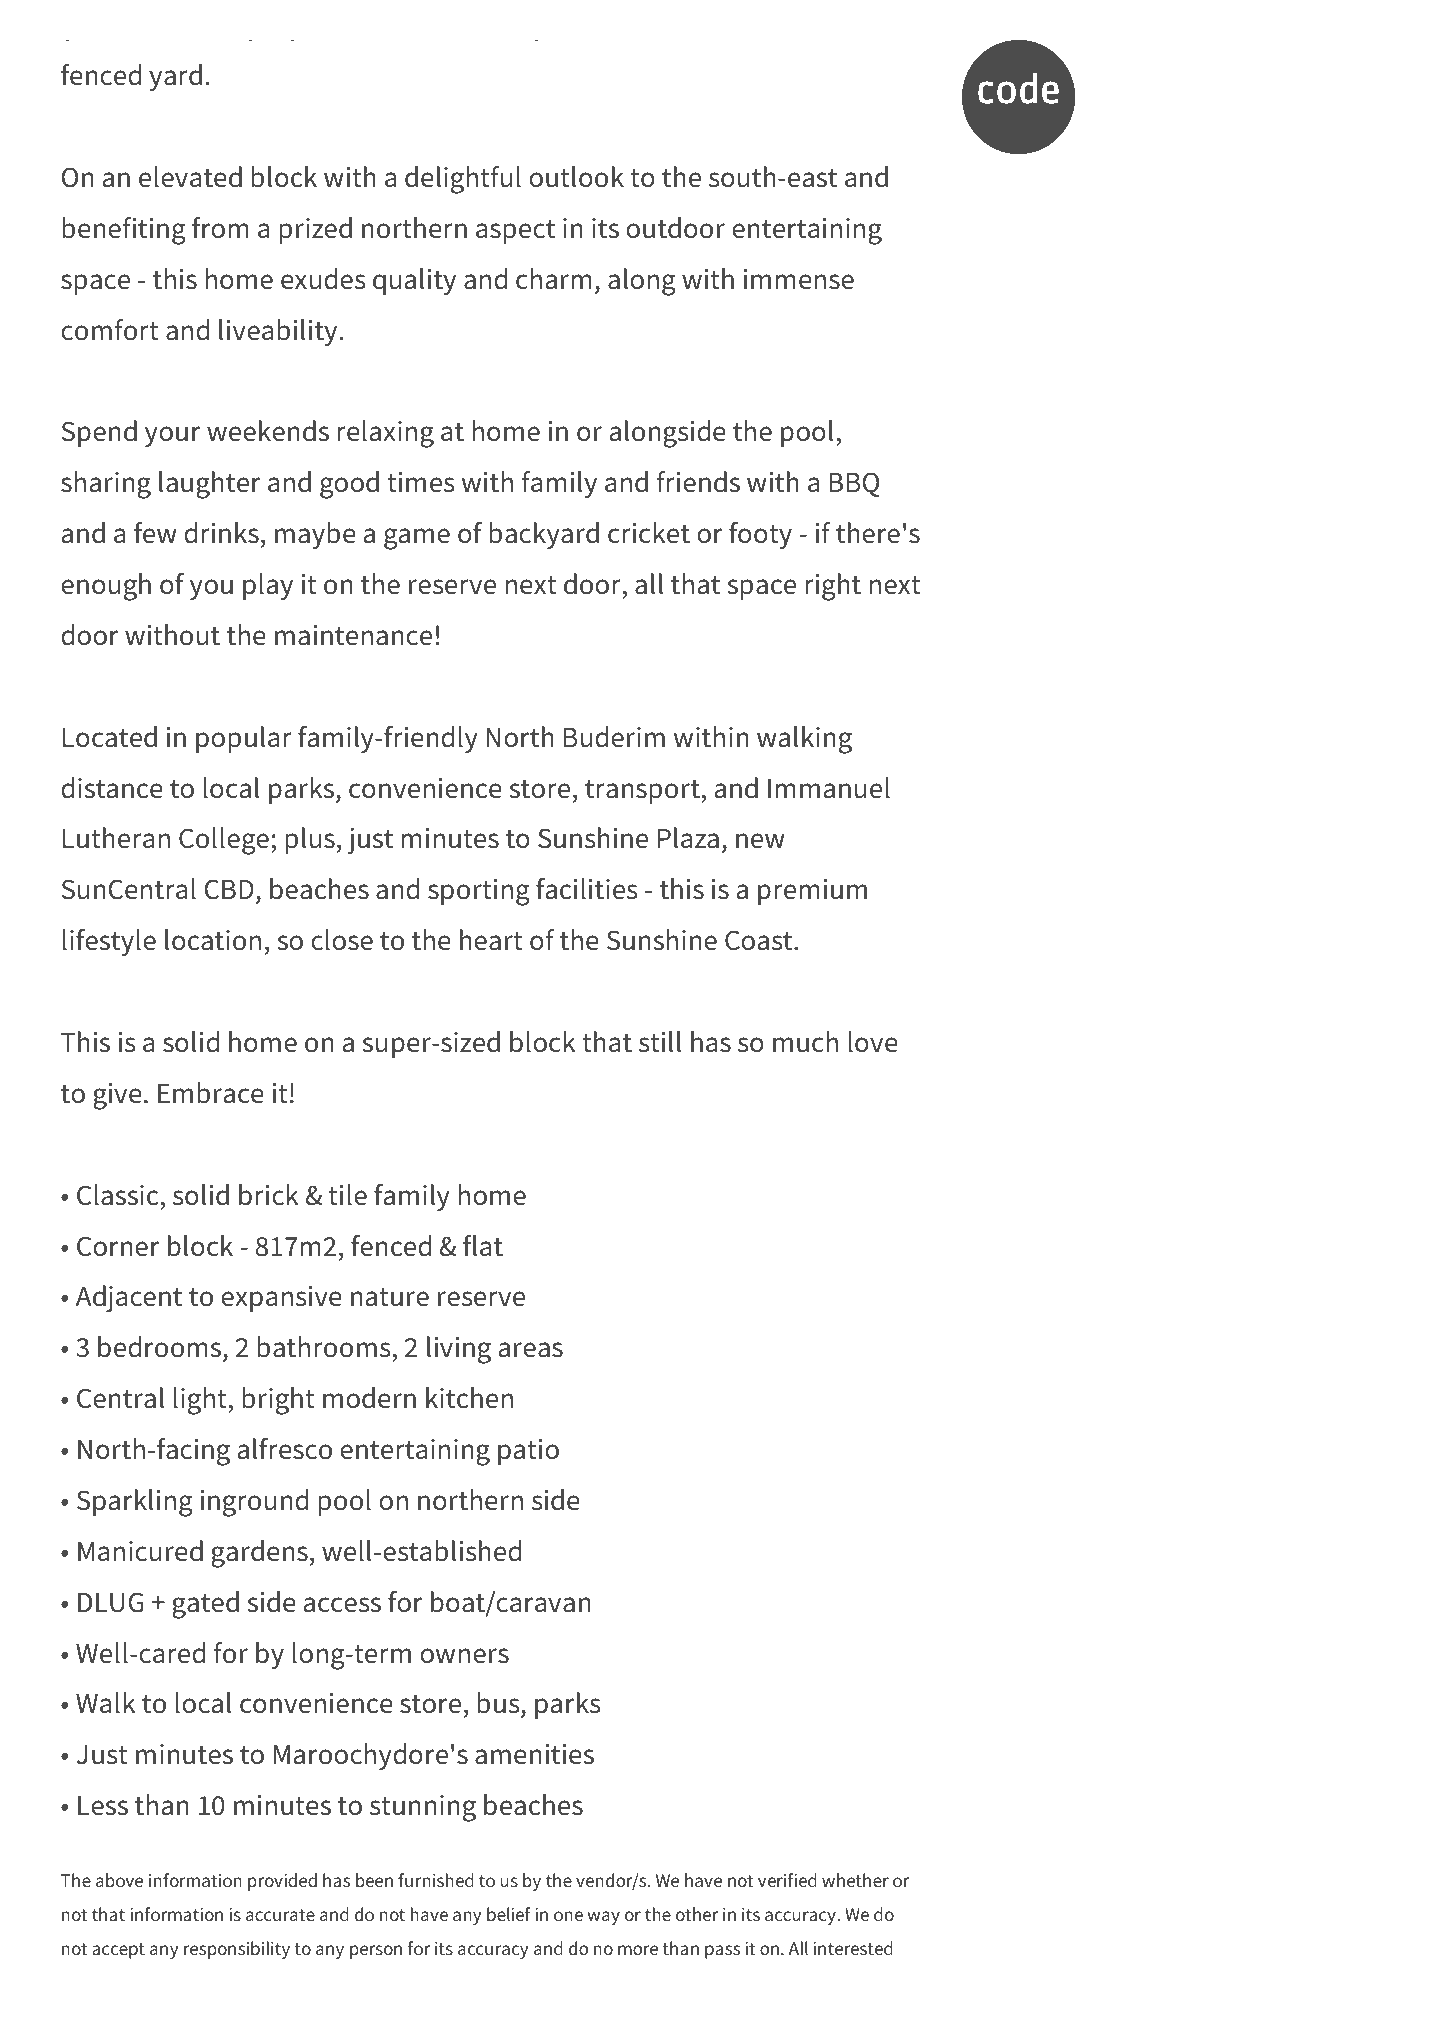 The width and height of the image is (1435, 2023). Describe the element at coordinates (237, 1950) in the image. I see `responsibility` at that location.
